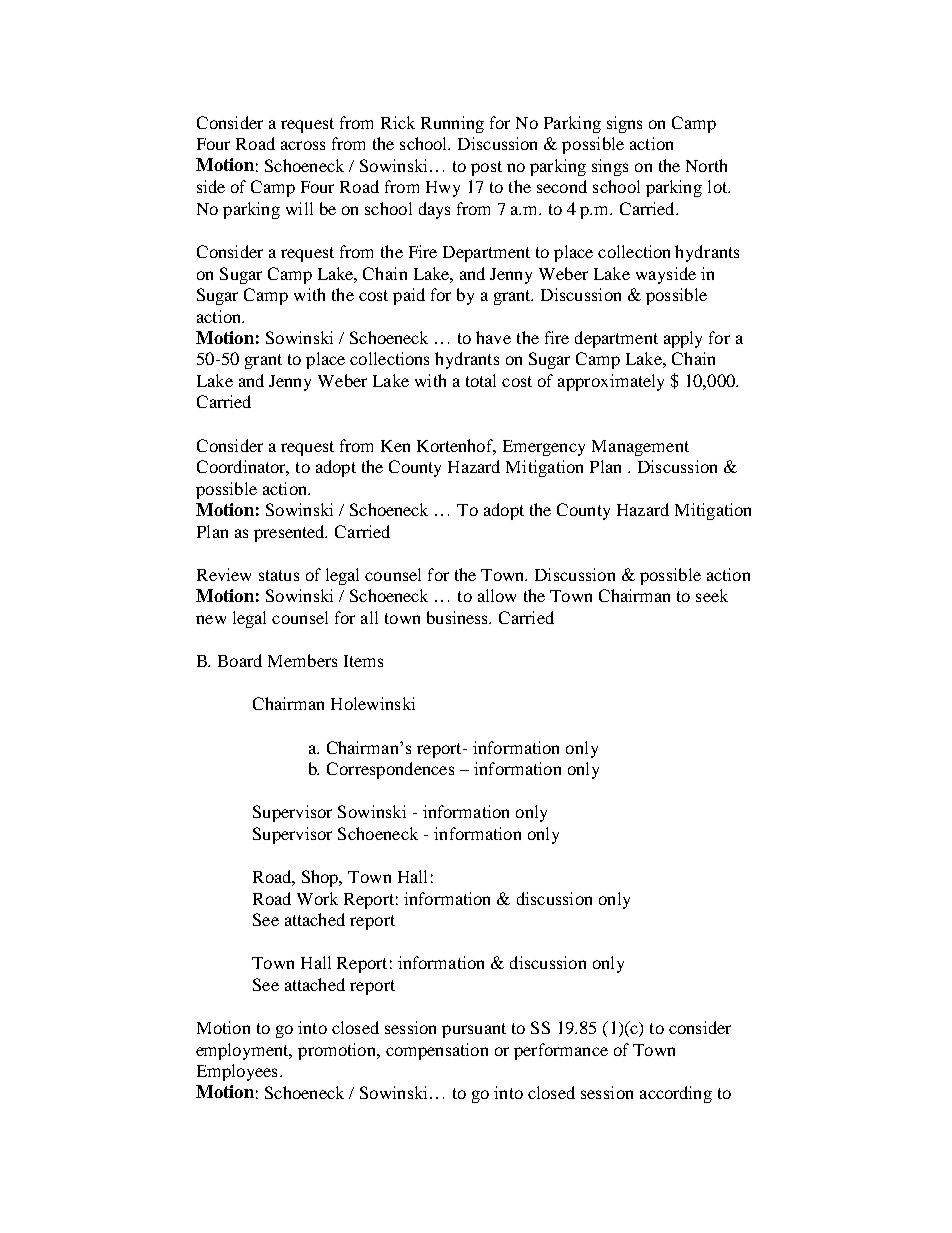 This screenshot has height=1233, width=952. I want to click on Management, so click(640, 448).
